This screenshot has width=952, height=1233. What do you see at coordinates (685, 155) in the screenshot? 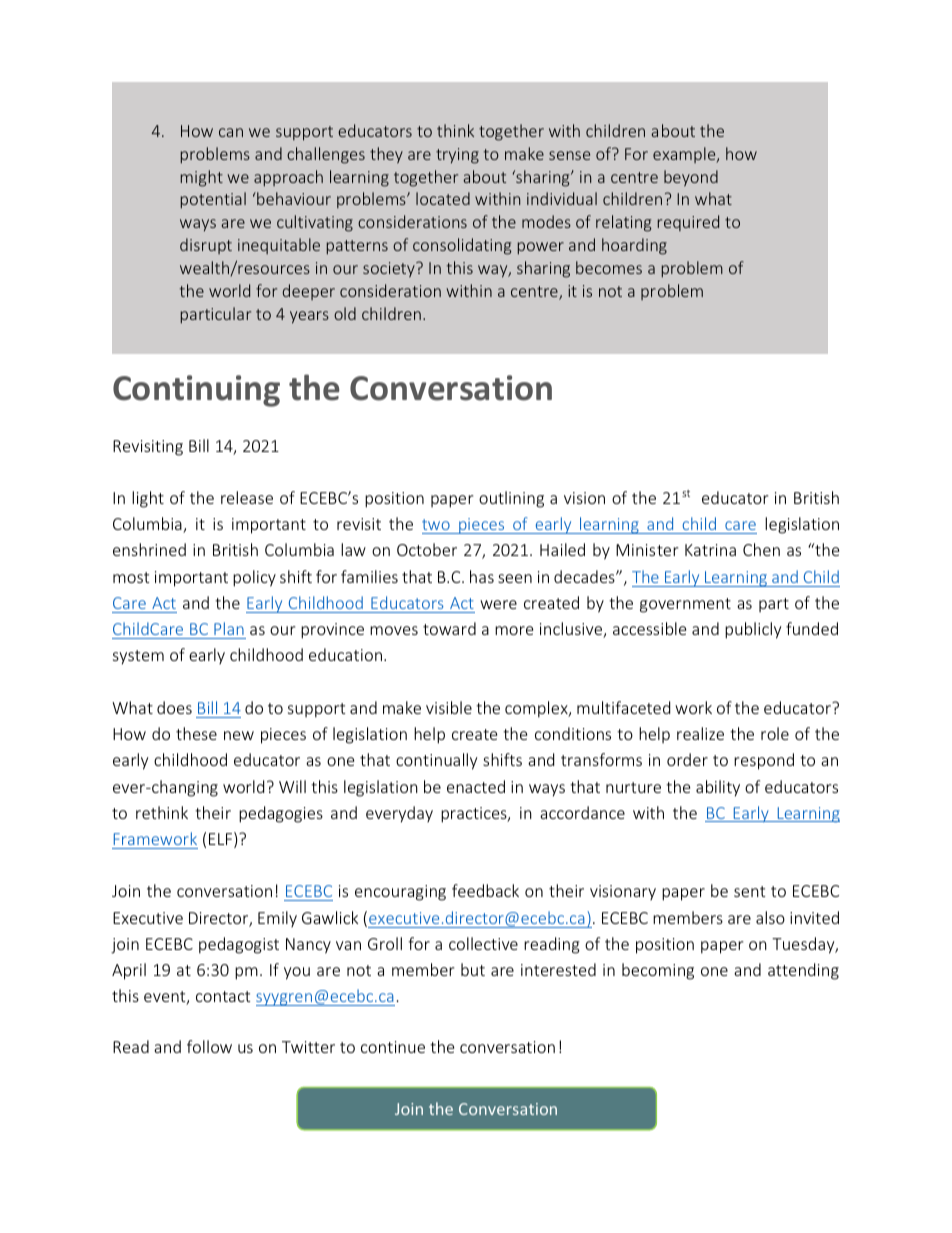
I see `example` at bounding box center [685, 155].
